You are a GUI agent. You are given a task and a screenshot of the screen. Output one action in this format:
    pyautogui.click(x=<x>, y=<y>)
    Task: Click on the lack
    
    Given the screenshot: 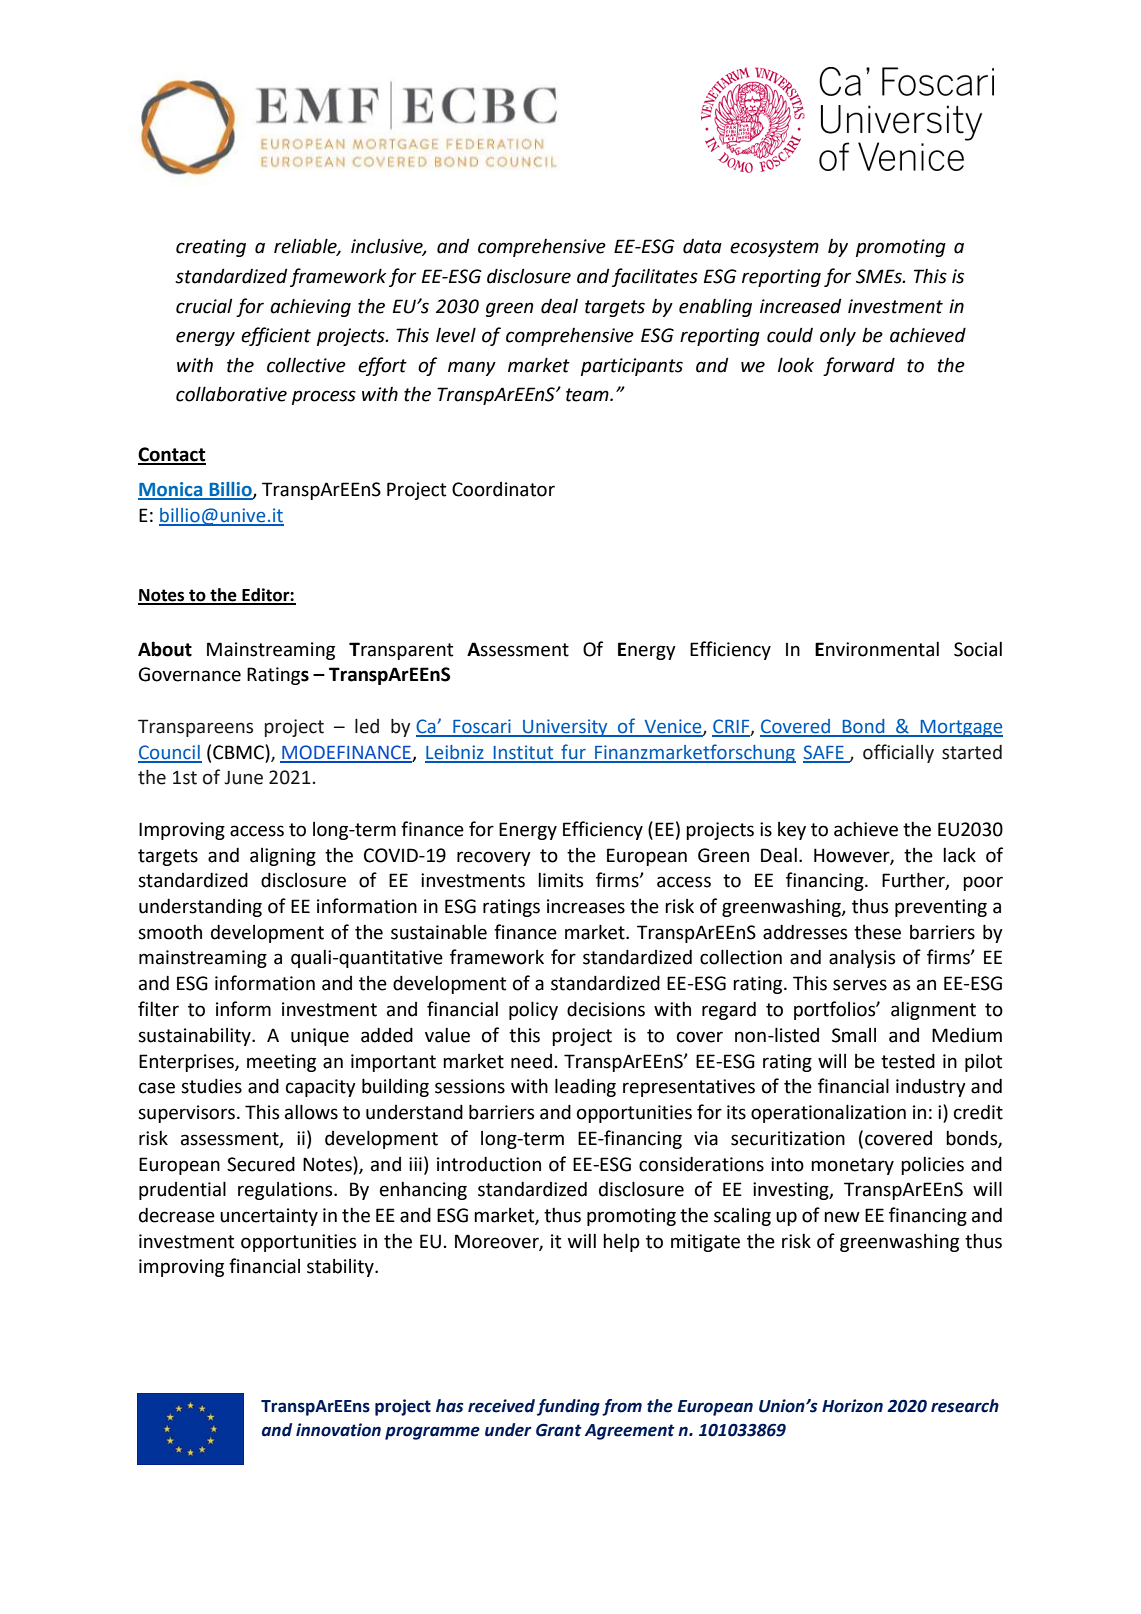 What is the action you would take?
    pyautogui.click(x=959, y=855)
